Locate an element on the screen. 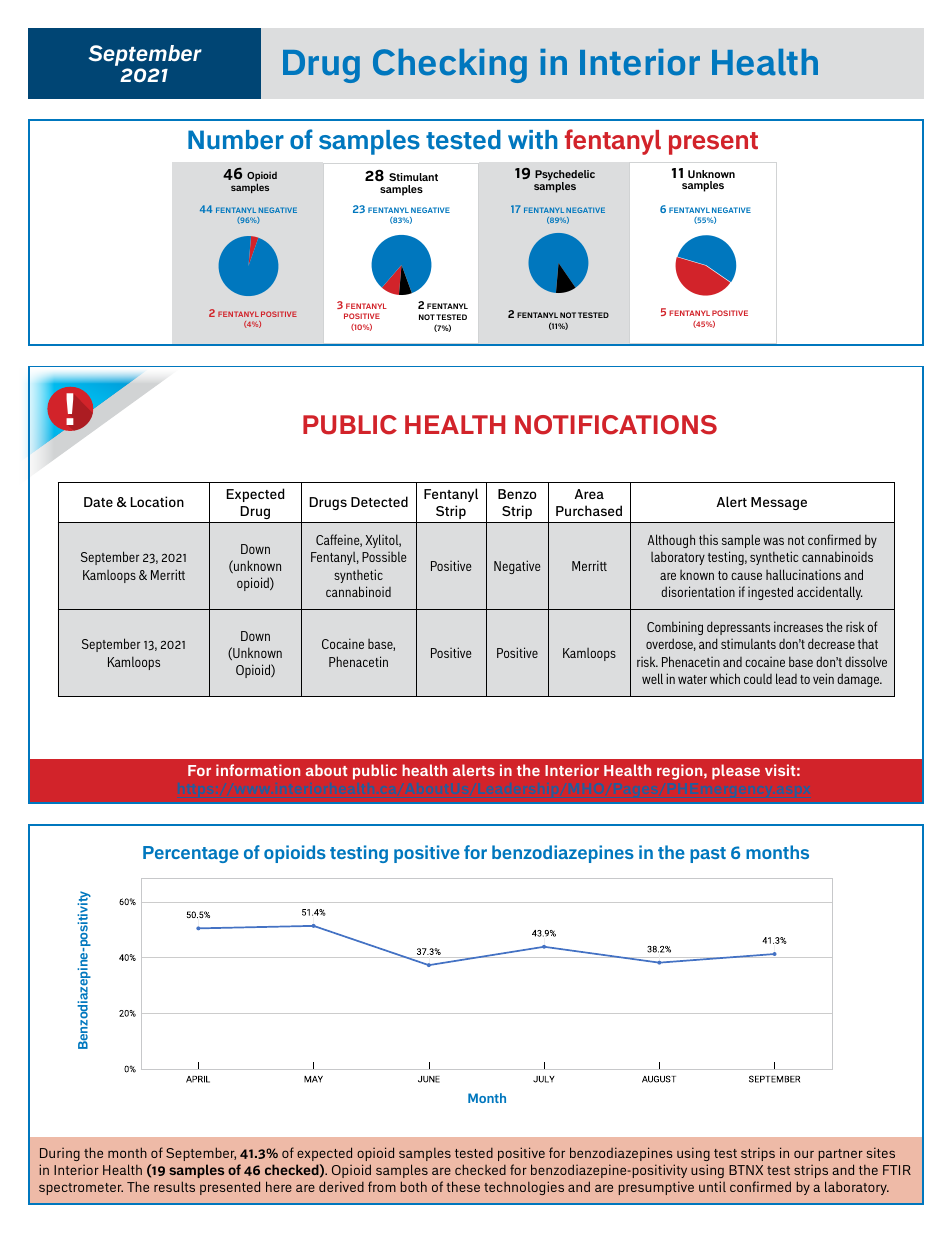  our is located at coordinates (804, 1154).
